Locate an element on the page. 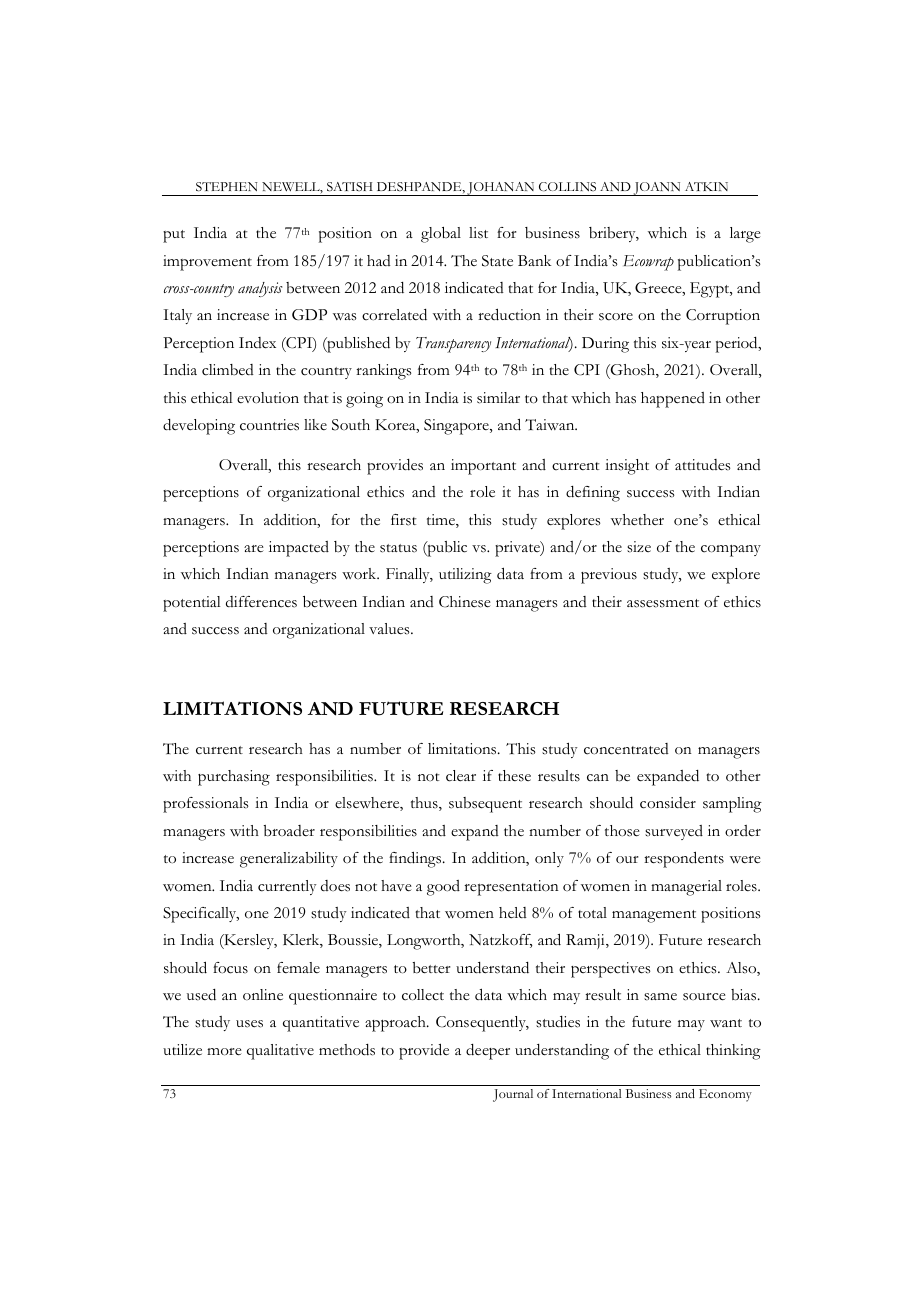  respondents is located at coordinates (684, 859).
